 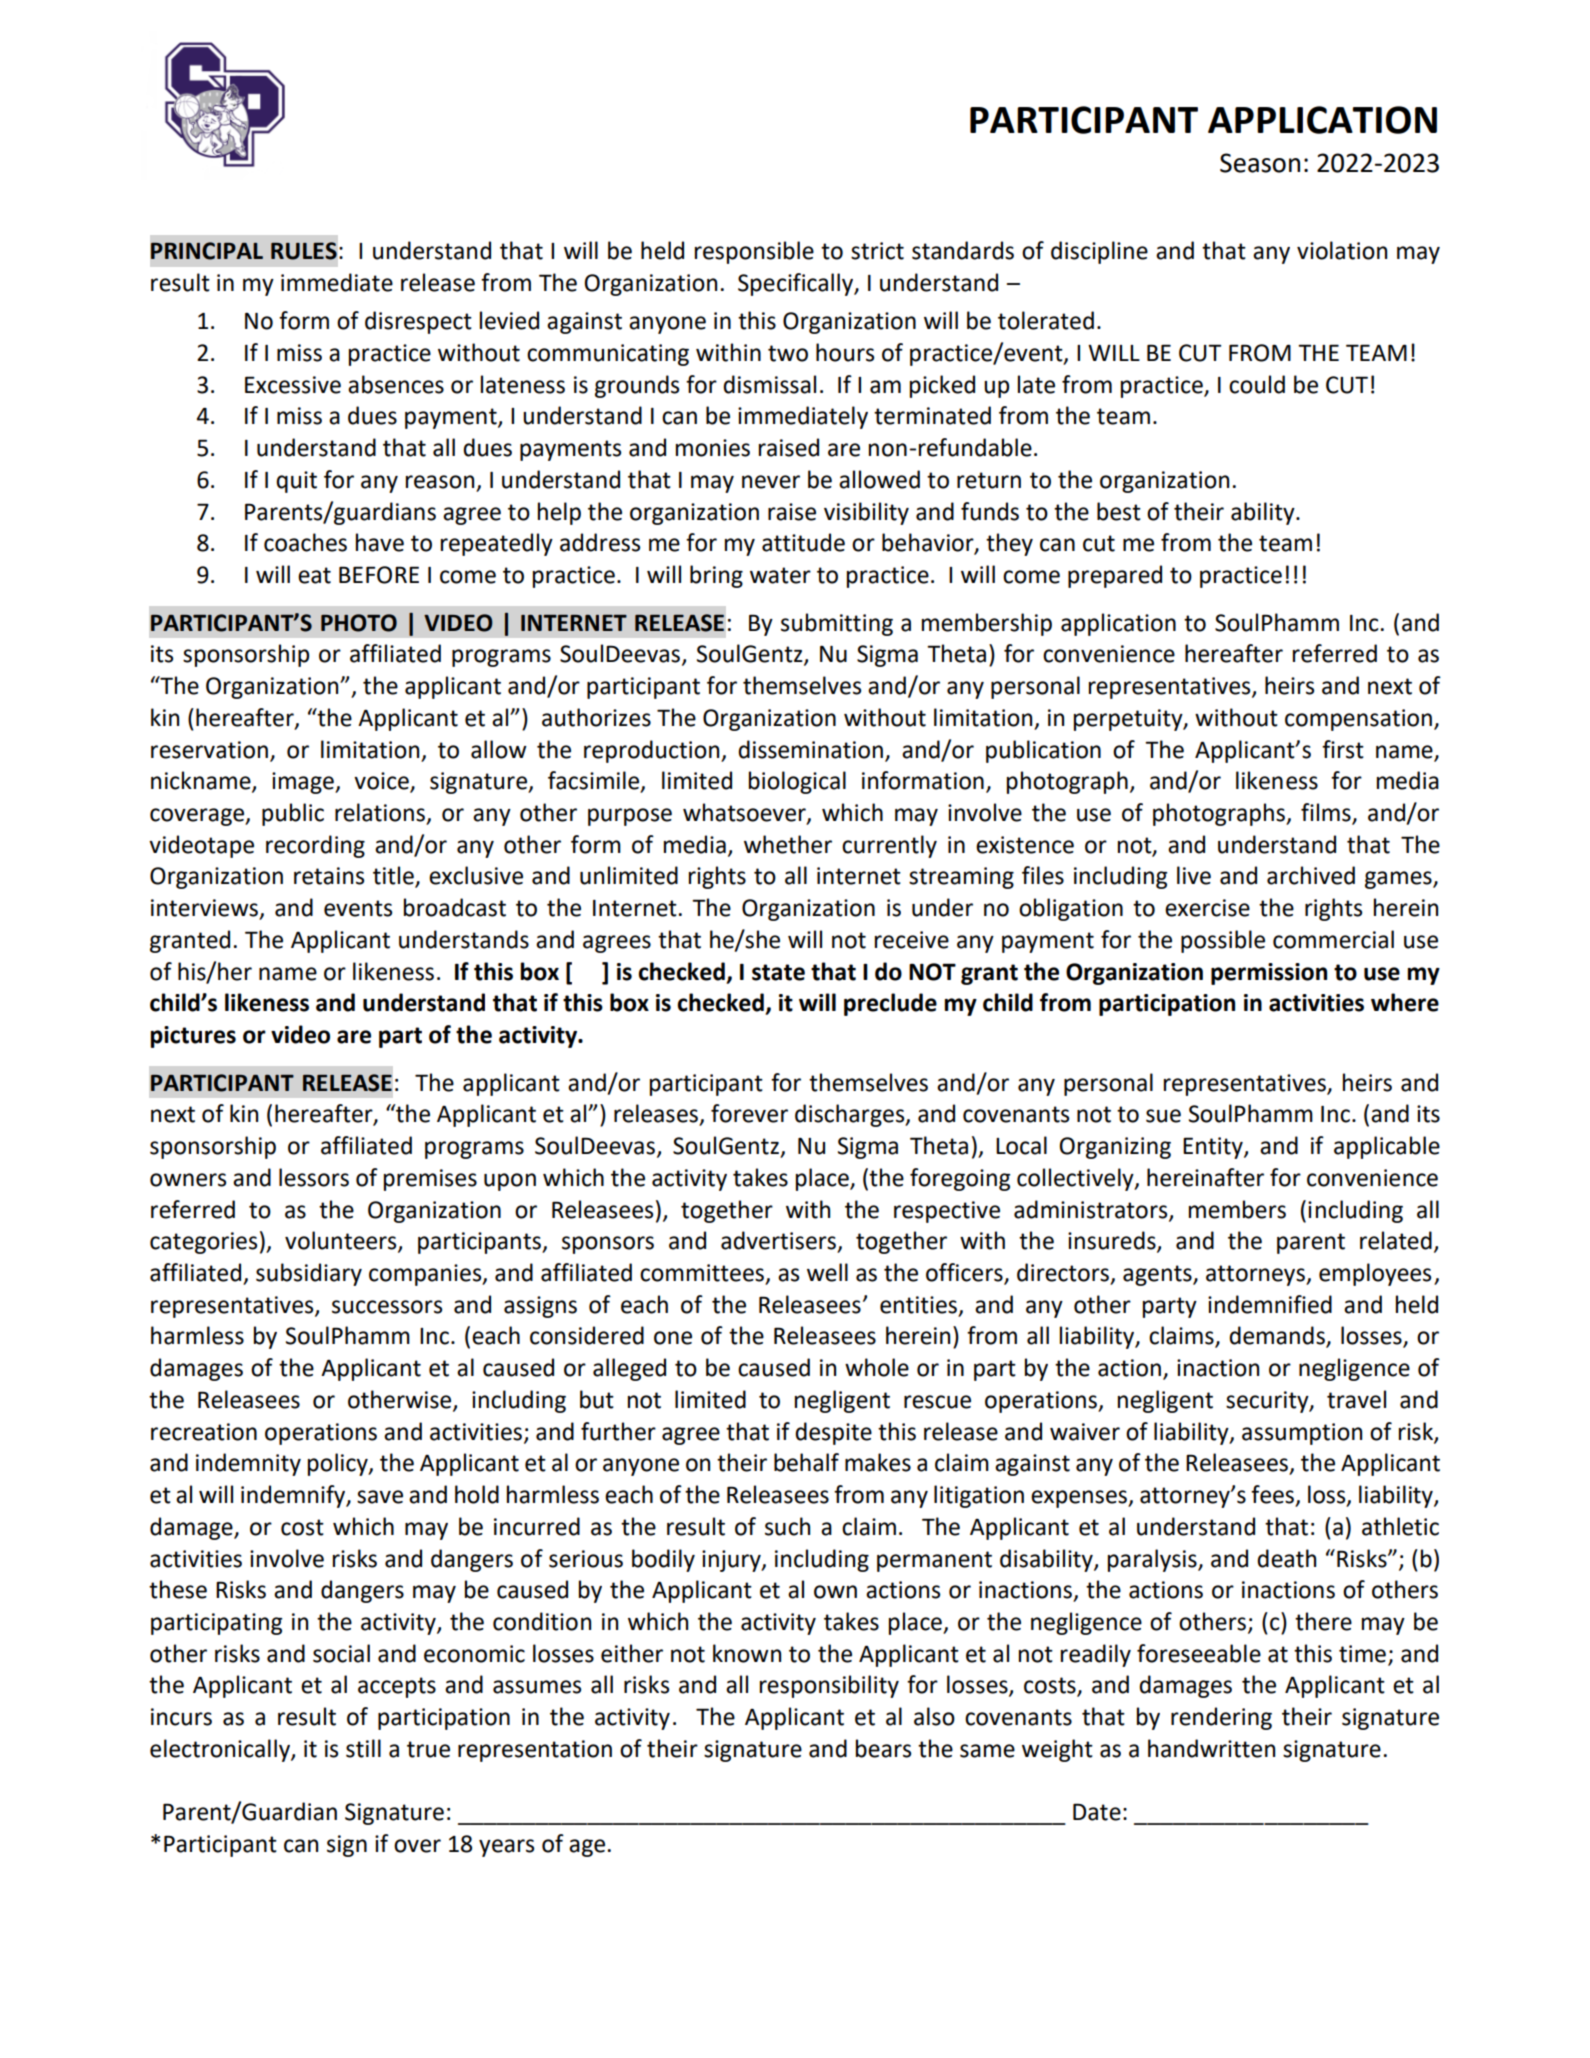 I want to click on RULES, so click(x=304, y=251).
